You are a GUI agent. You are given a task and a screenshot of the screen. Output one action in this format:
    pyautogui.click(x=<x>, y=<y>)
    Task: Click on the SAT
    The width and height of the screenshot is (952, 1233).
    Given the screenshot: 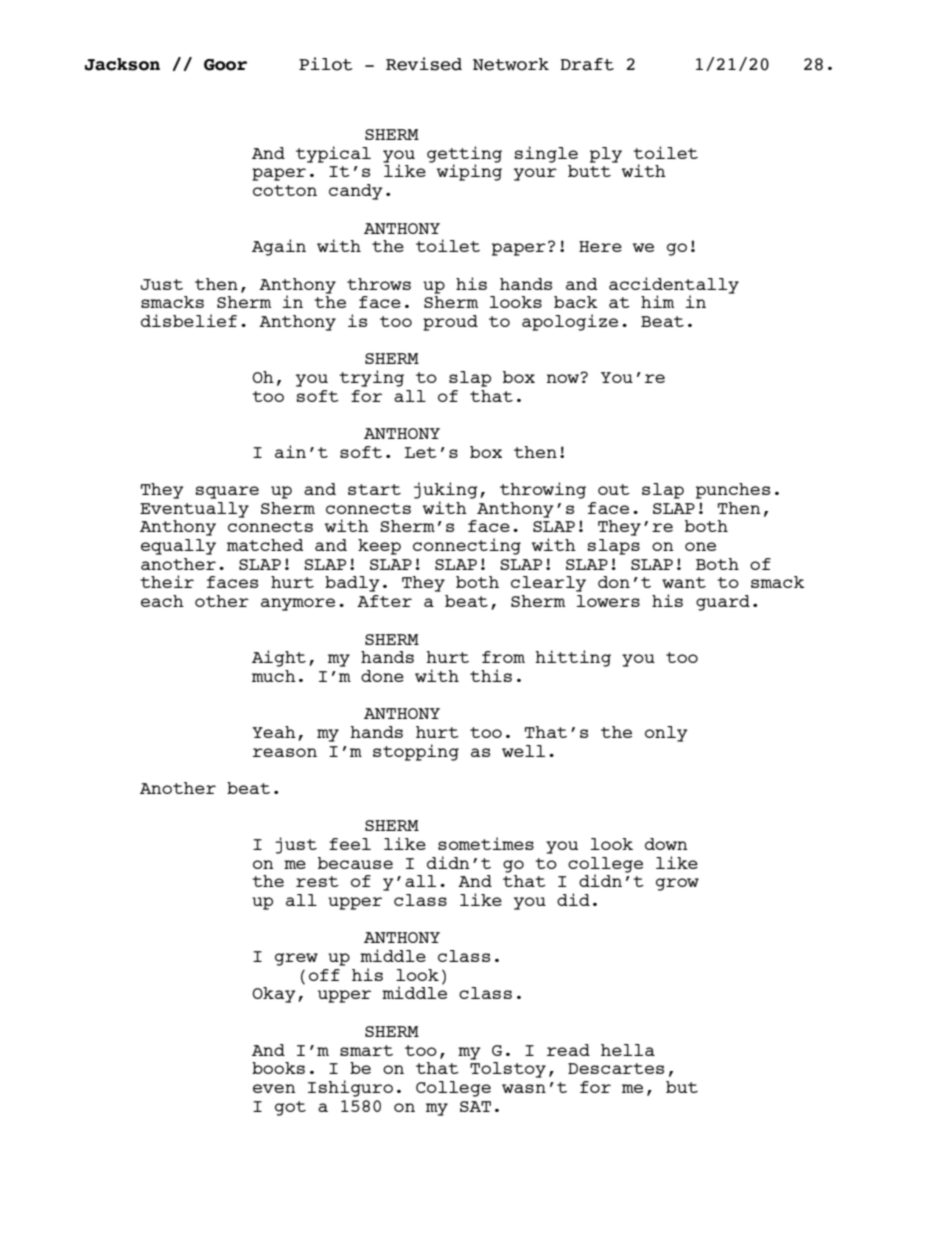 What is the action you would take?
    pyautogui.click(x=475, y=1106)
